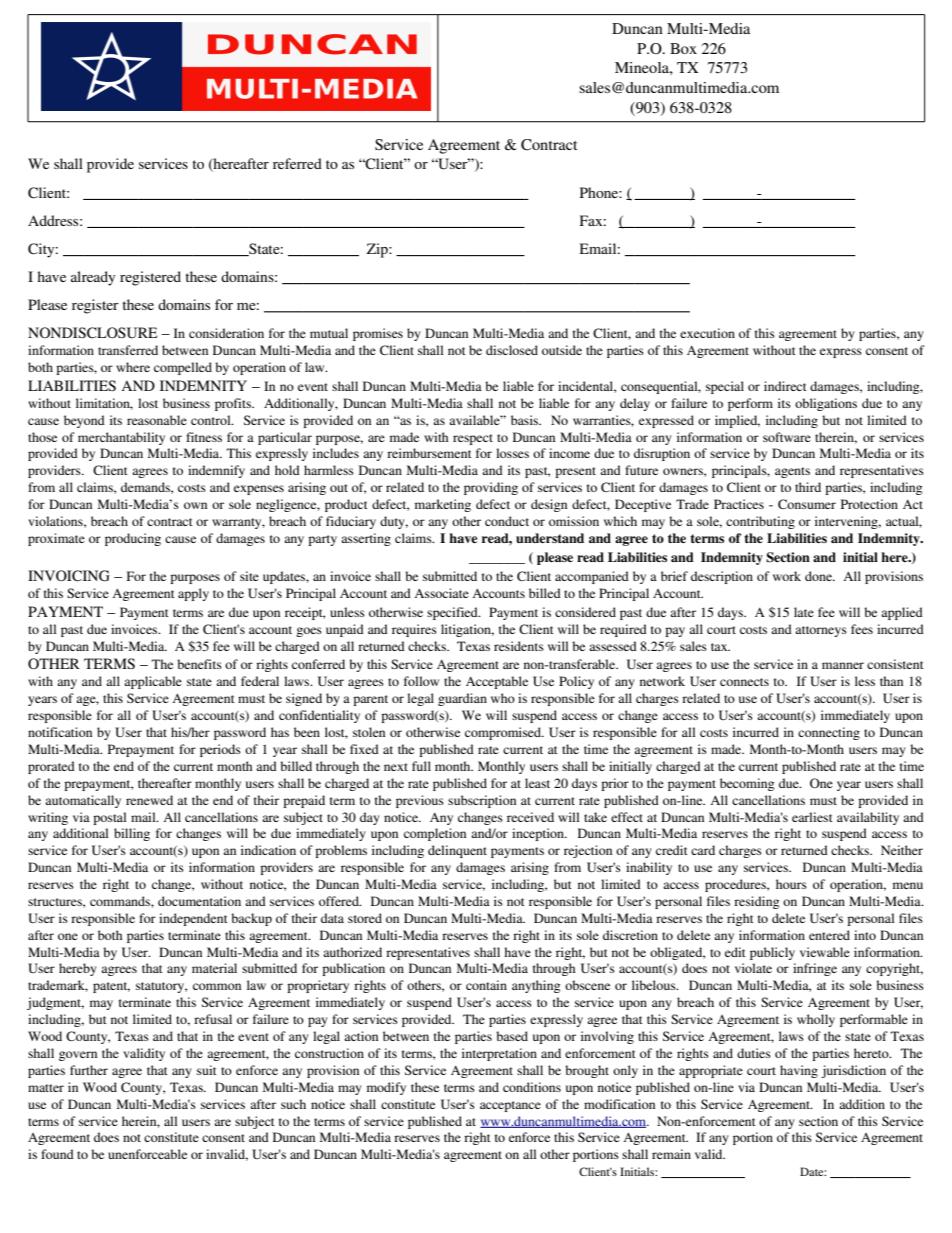 Image resolution: width=952 pixels, height=1233 pixels. Describe the element at coordinates (747, 784) in the screenshot. I see `becoming` at that location.
